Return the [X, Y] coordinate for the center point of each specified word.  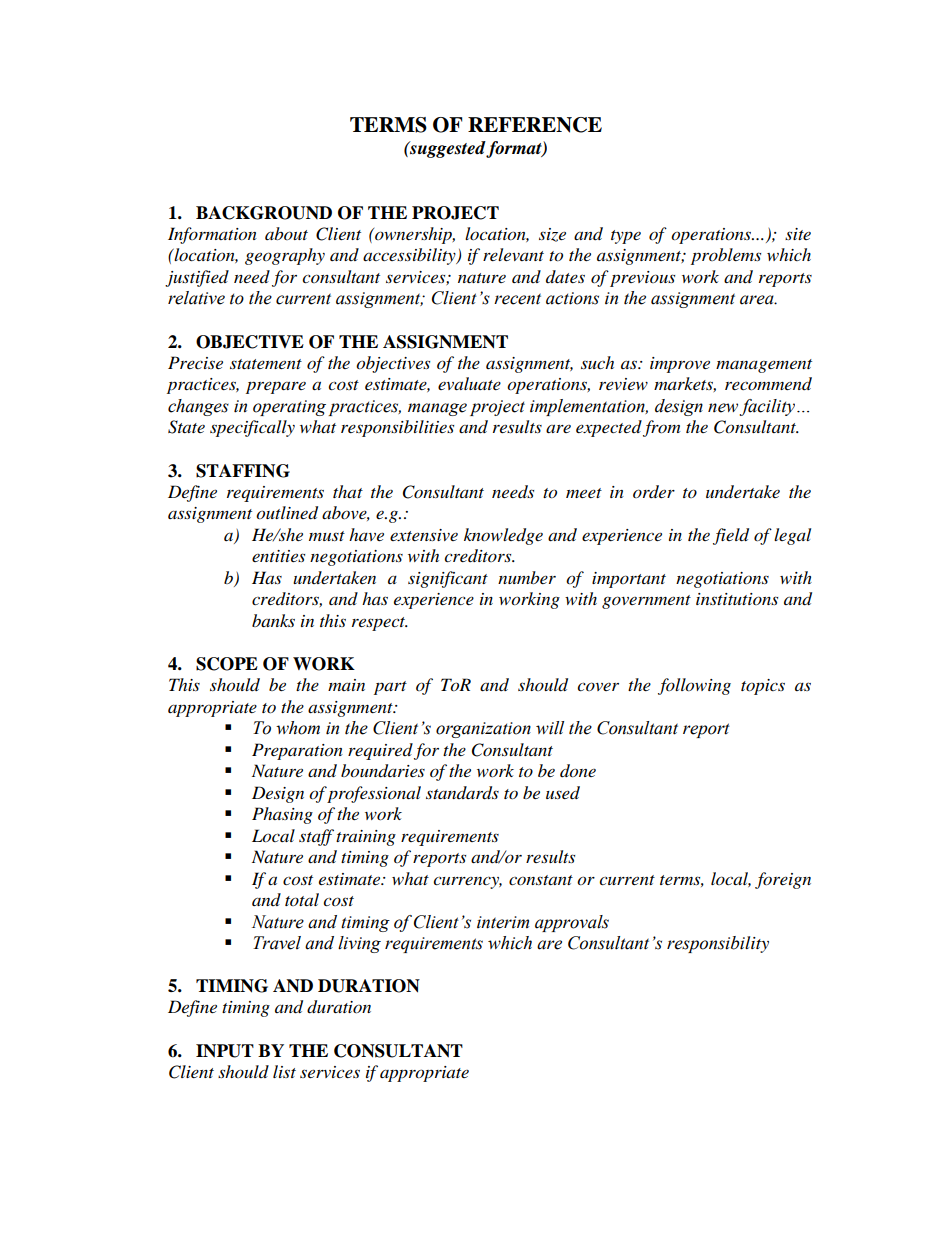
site [798, 234]
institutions [737, 599]
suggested [447, 149]
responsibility [718, 944]
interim [503, 922]
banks [273, 620]
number [527, 577]
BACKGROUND [264, 213]
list [284, 1071]
